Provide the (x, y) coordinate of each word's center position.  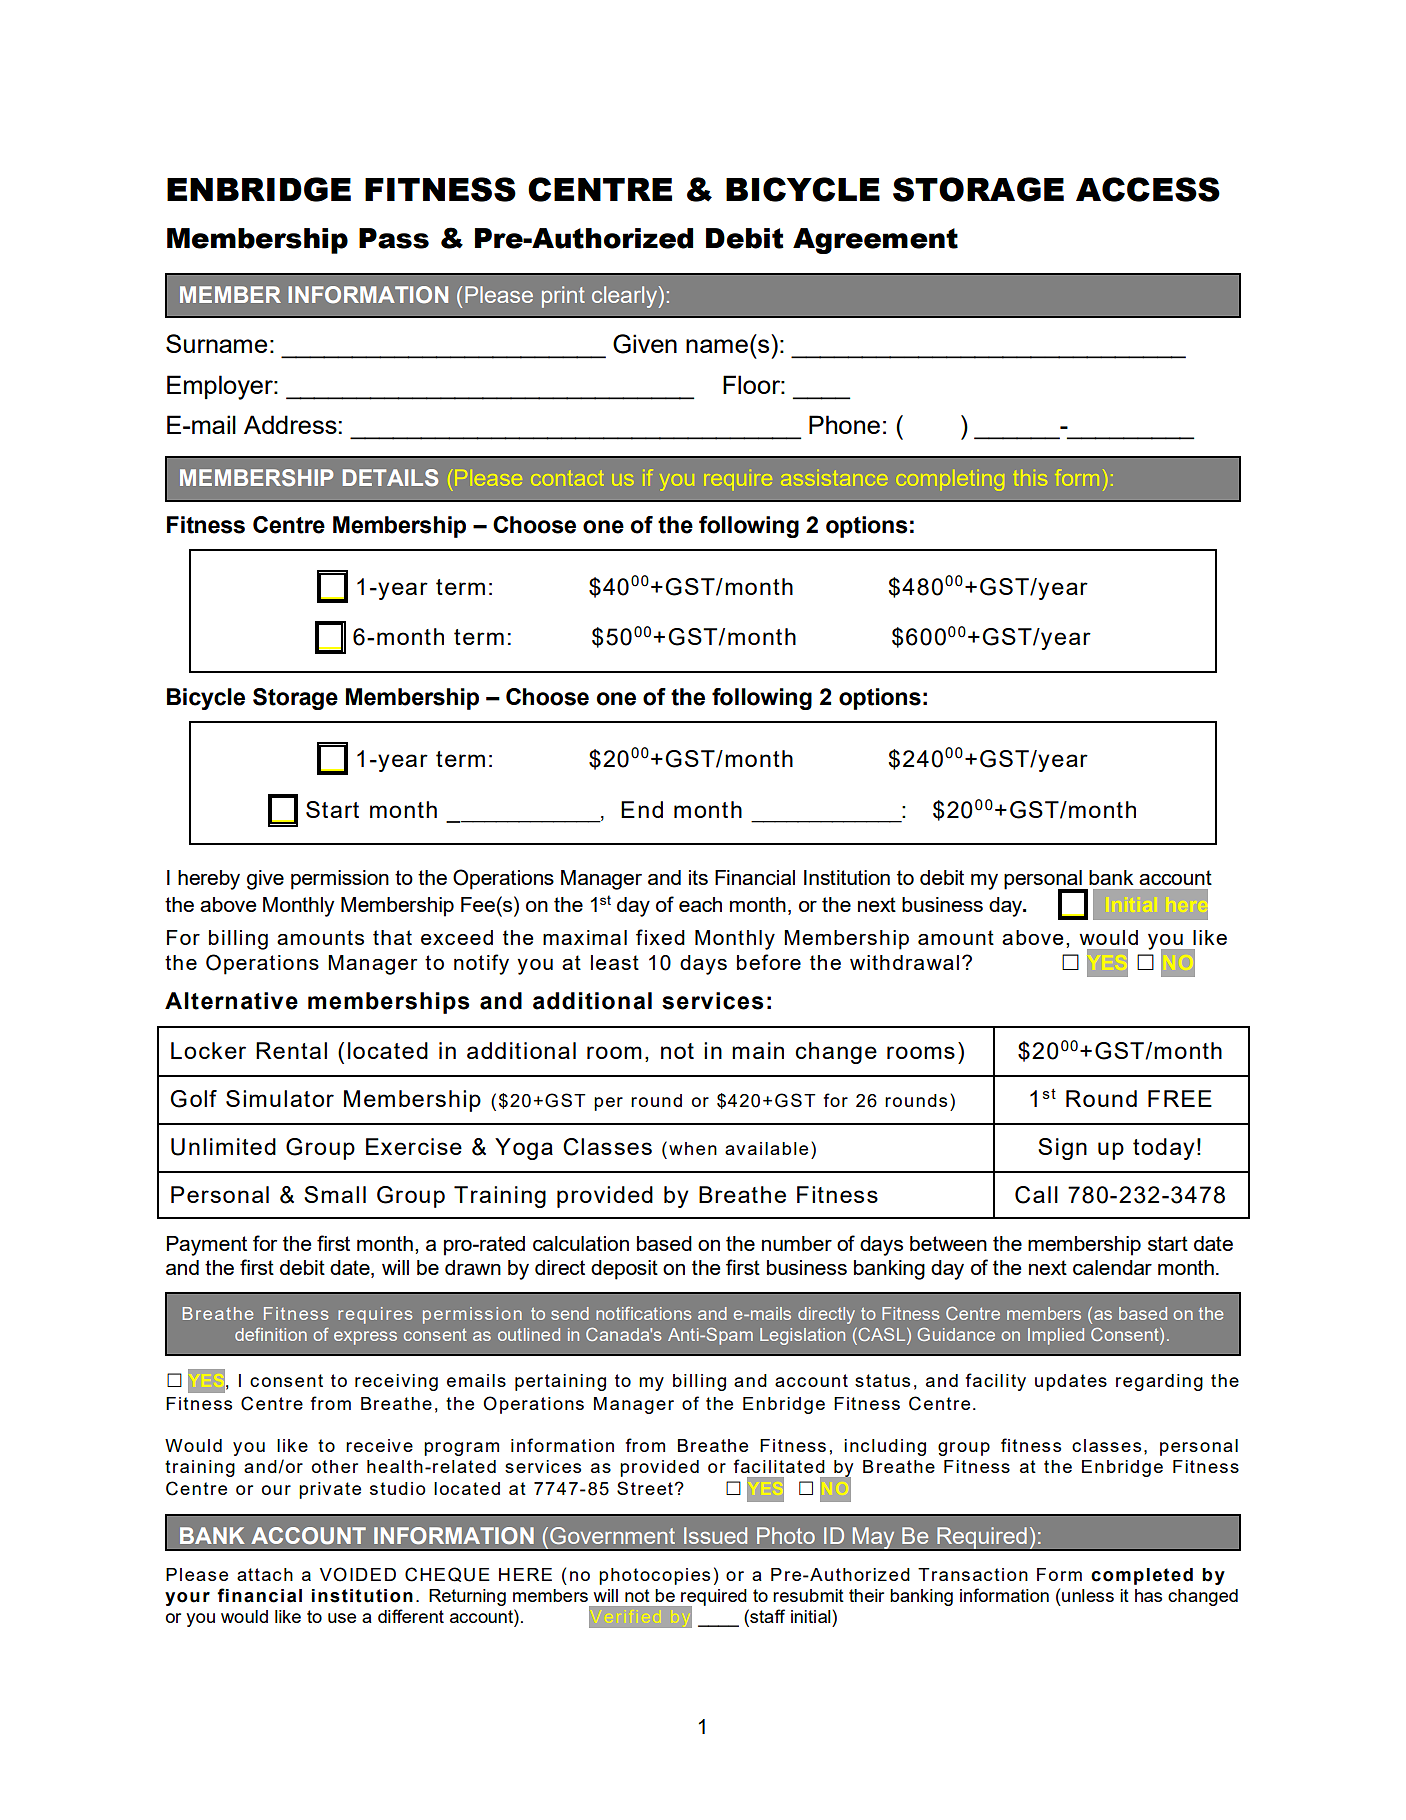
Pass (394, 238)
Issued (715, 1535)
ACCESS (1148, 189)
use (342, 1618)
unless (1088, 1595)
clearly (626, 297)
